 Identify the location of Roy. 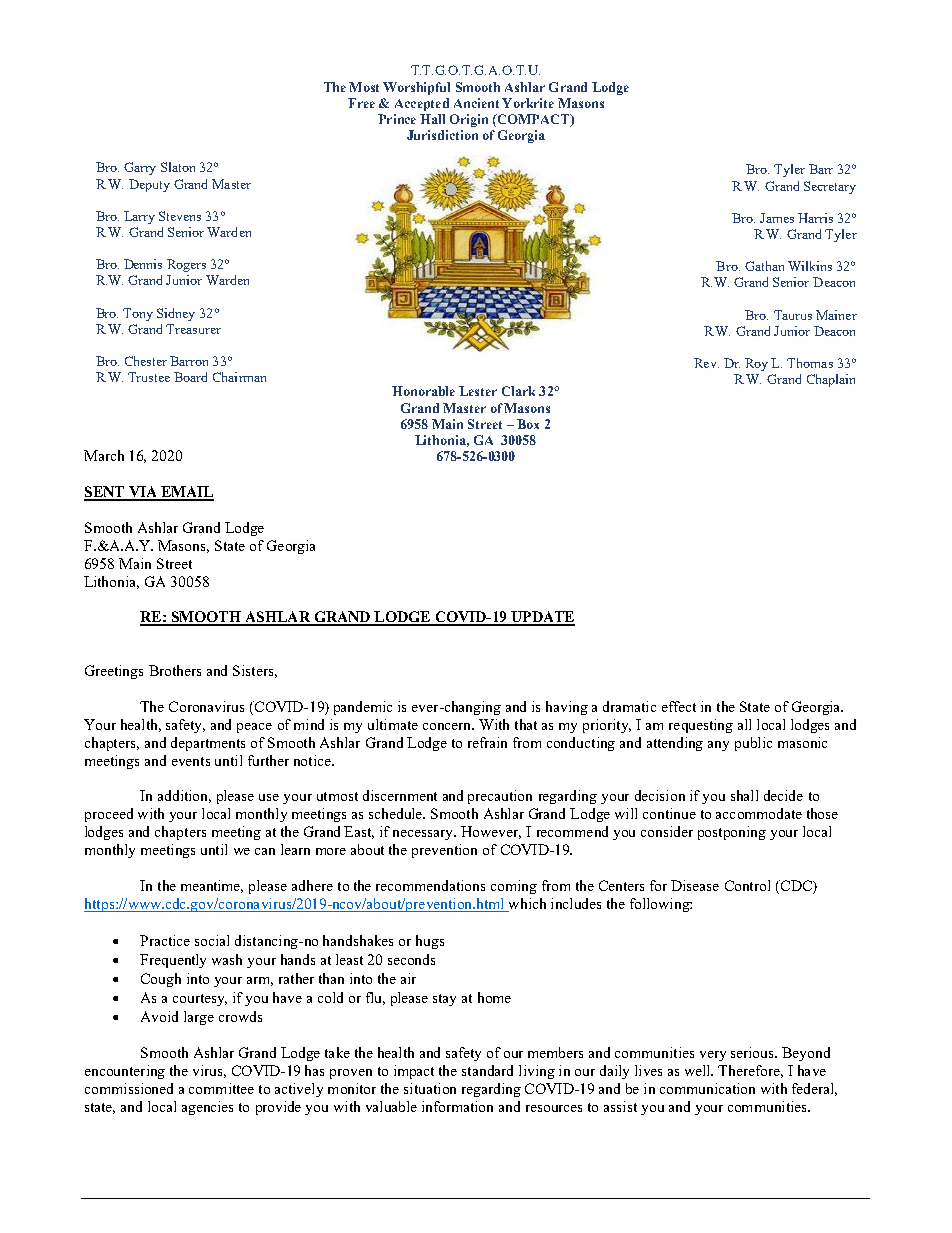
(756, 364).
